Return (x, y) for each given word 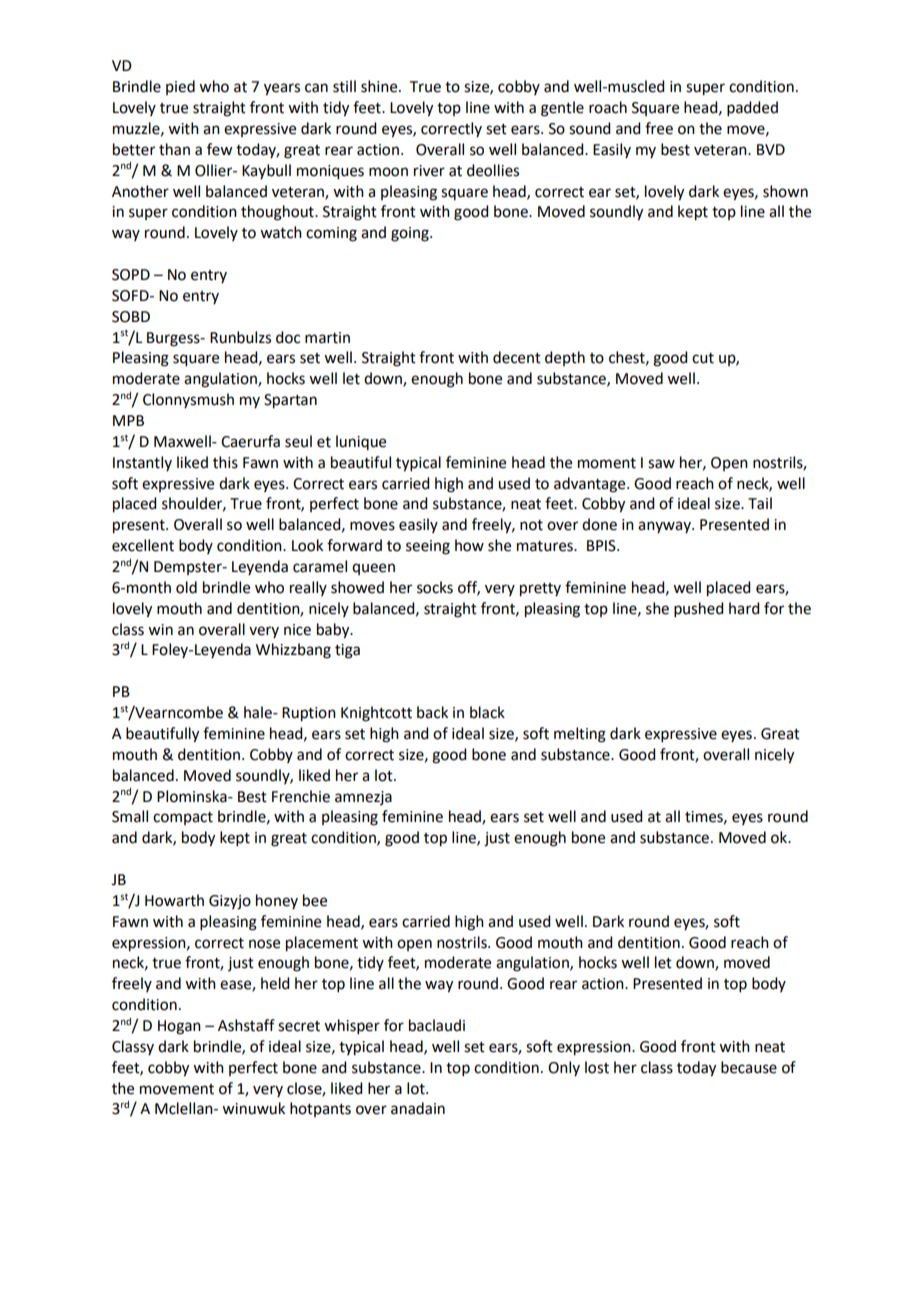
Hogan (179, 1027)
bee (315, 900)
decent (517, 357)
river (429, 171)
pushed (698, 609)
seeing (428, 547)
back (432, 712)
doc (288, 337)
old (186, 587)
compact (183, 818)
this (225, 462)
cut (703, 358)
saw (661, 464)
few (219, 149)
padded (752, 108)
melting (580, 735)
